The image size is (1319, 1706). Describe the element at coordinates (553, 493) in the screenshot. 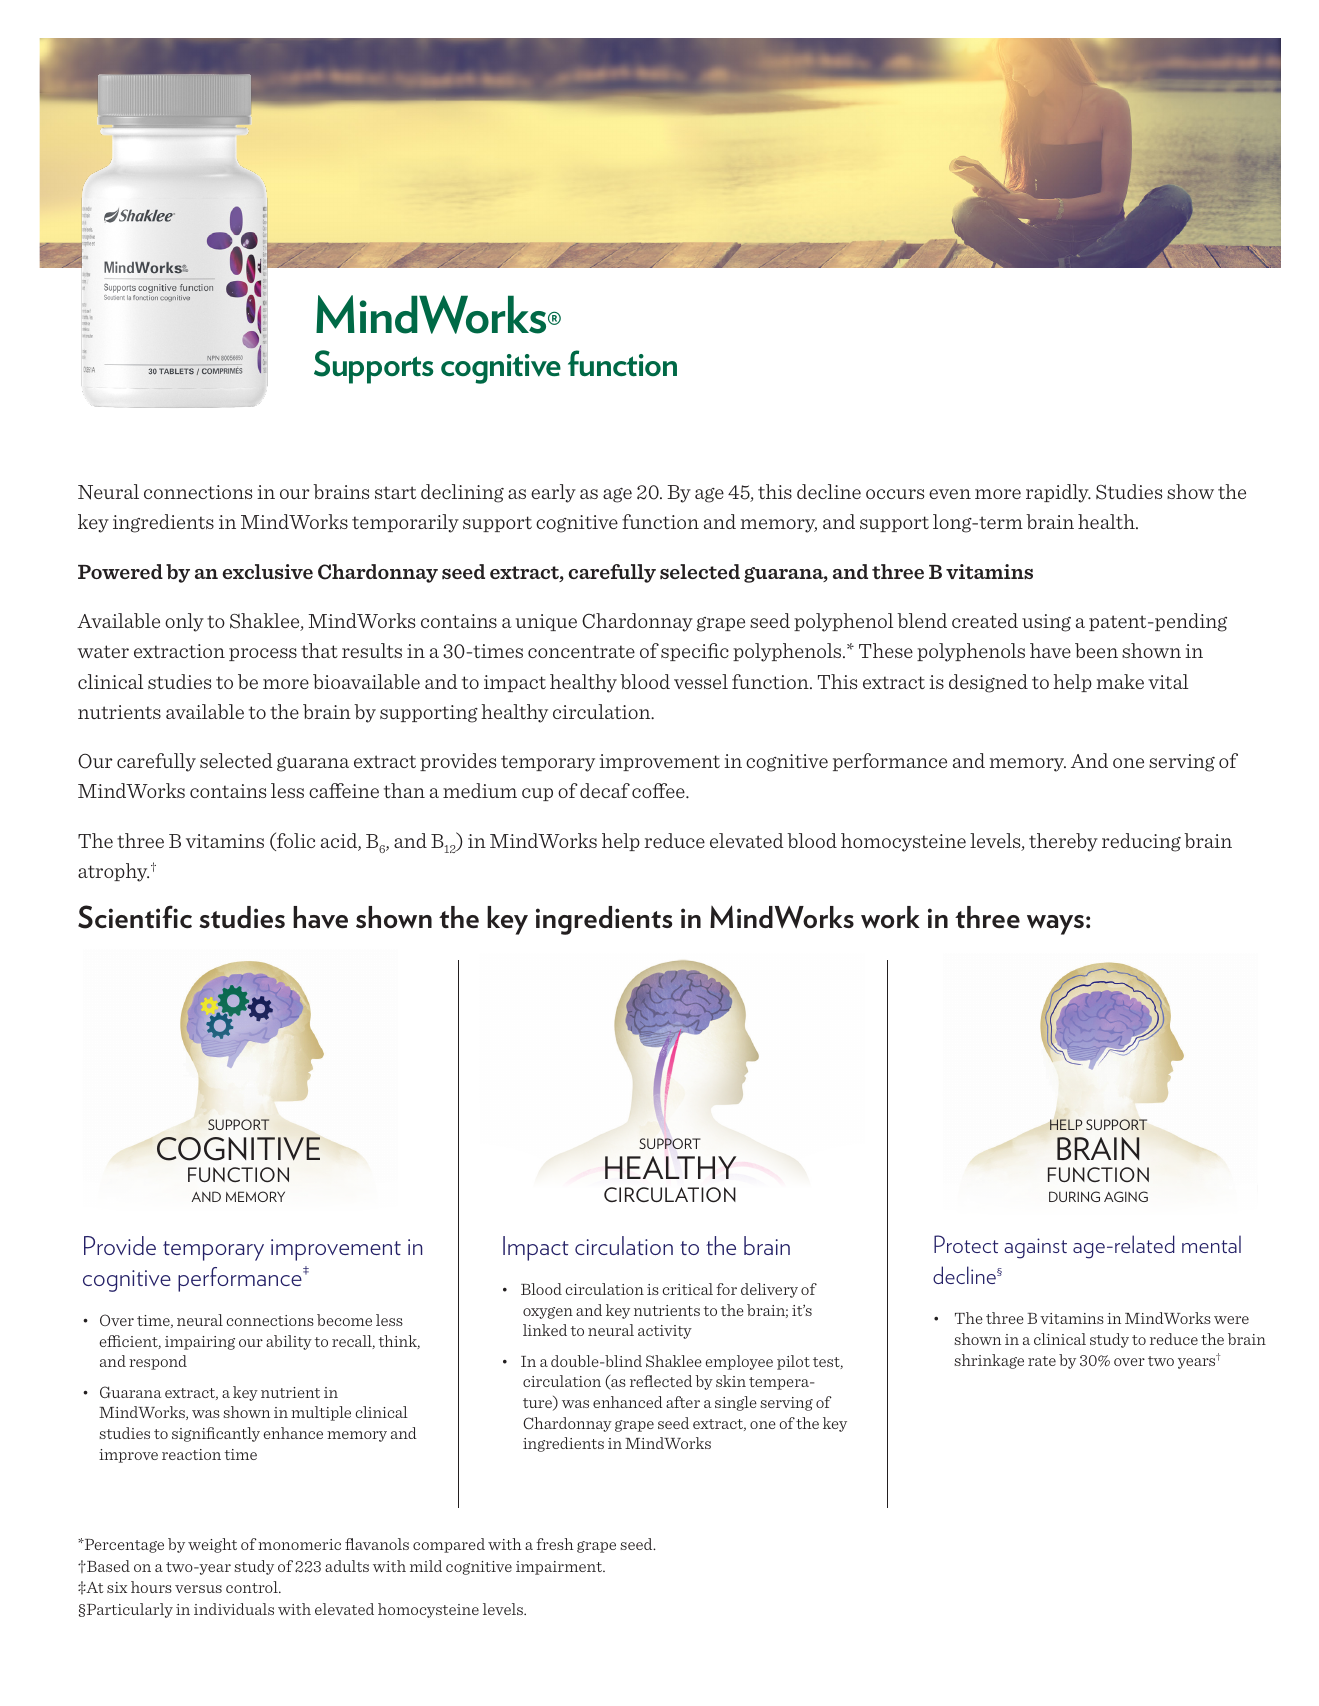

I see `early` at that location.
